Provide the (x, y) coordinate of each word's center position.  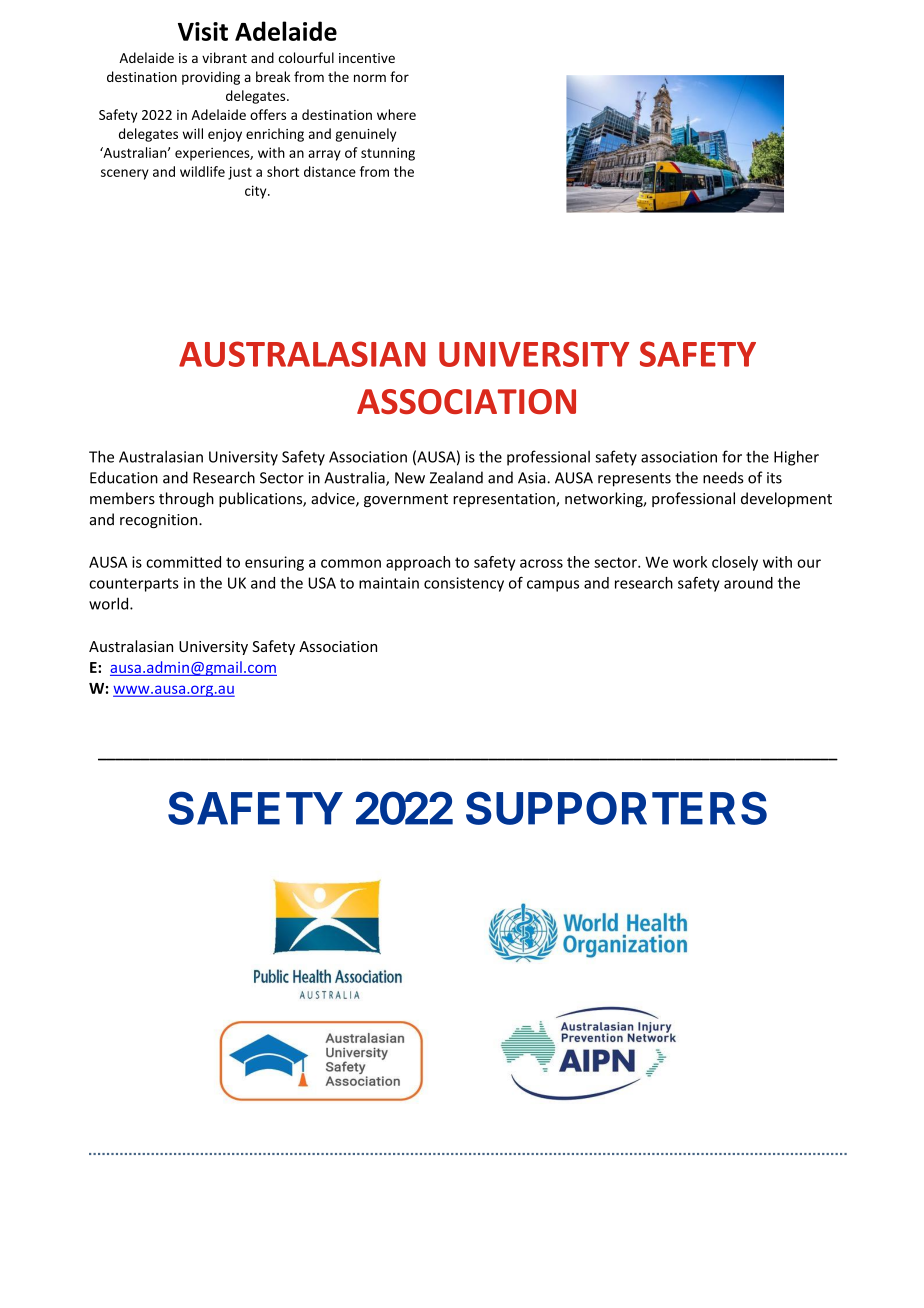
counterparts (134, 585)
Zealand (456, 477)
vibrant (224, 57)
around (748, 583)
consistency (464, 584)
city (257, 192)
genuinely (366, 135)
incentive (367, 58)
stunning (388, 154)
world (110, 603)
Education (124, 477)
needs (723, 477)
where (396, 114)
